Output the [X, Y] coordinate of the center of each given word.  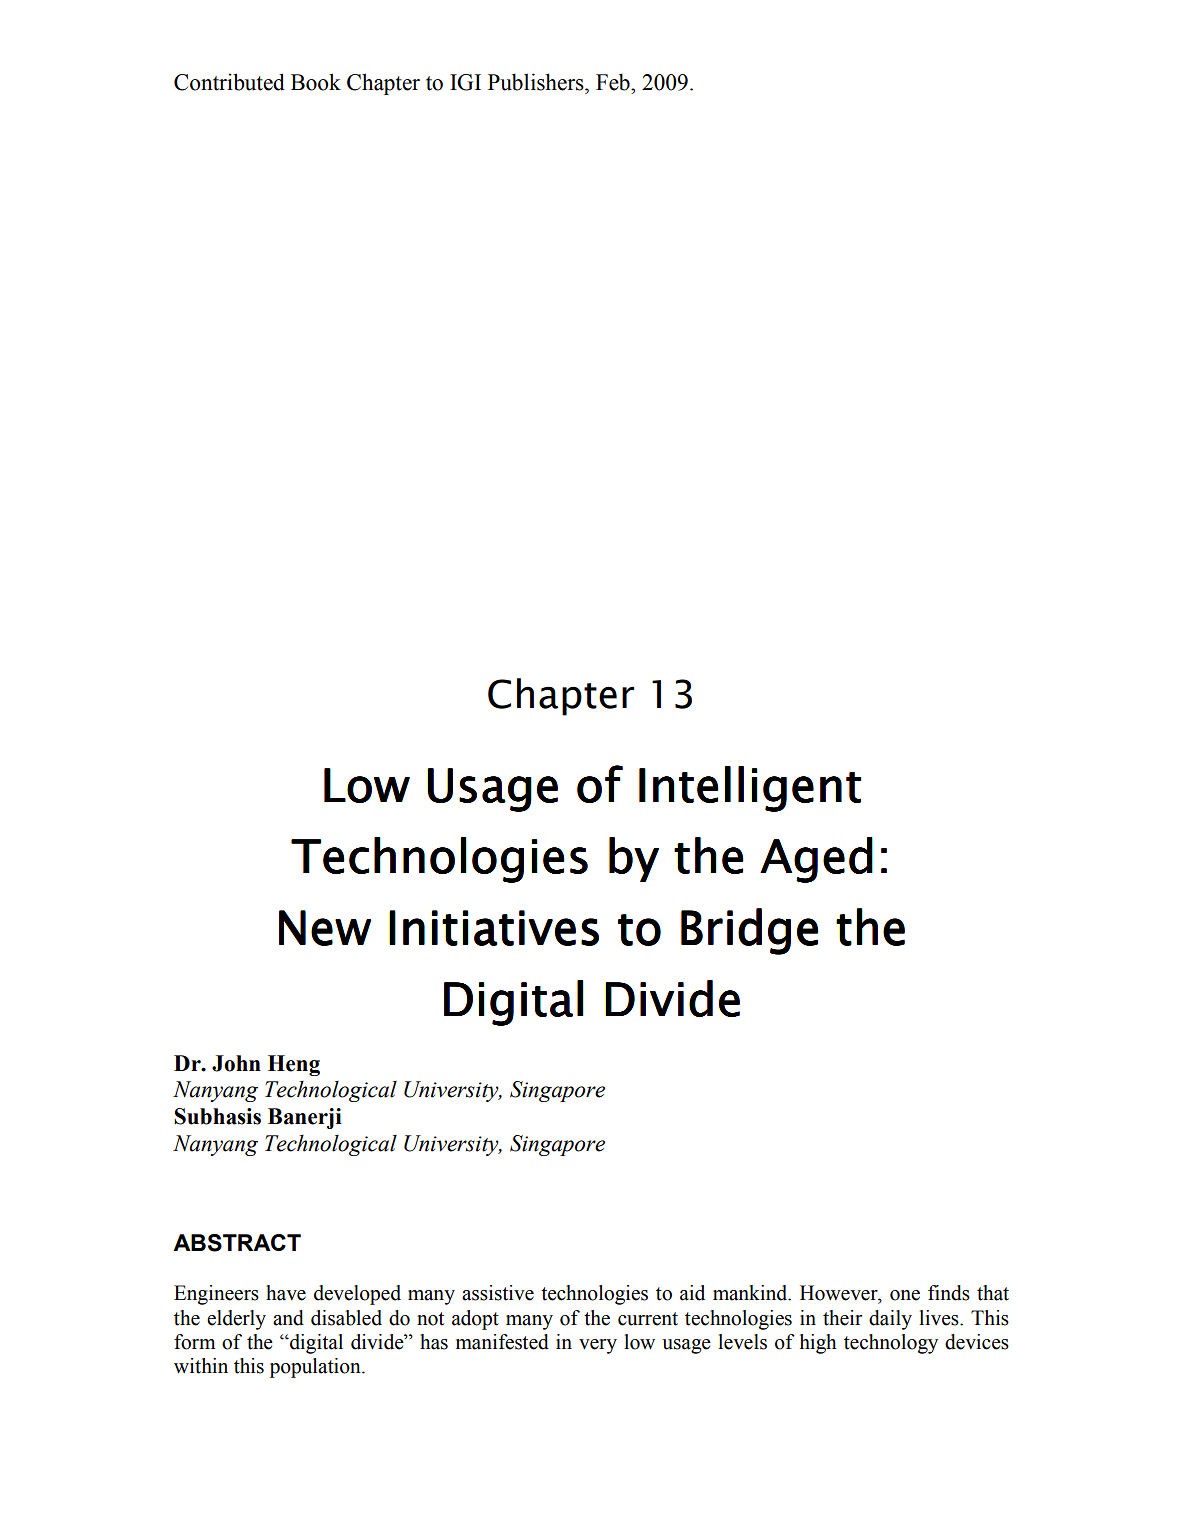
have [286, 1293]
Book [316, 82]
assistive [498, 1293]
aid [692, 1293]
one [905, 1295]
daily [890, 1320]
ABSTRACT [237, 1243]
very [598, 1346]
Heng [294, 1065]
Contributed [229, 82]
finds [949, 1293]
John [236, 1063]
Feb [614, 82]
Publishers [537, 82]
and [288, 1318]
